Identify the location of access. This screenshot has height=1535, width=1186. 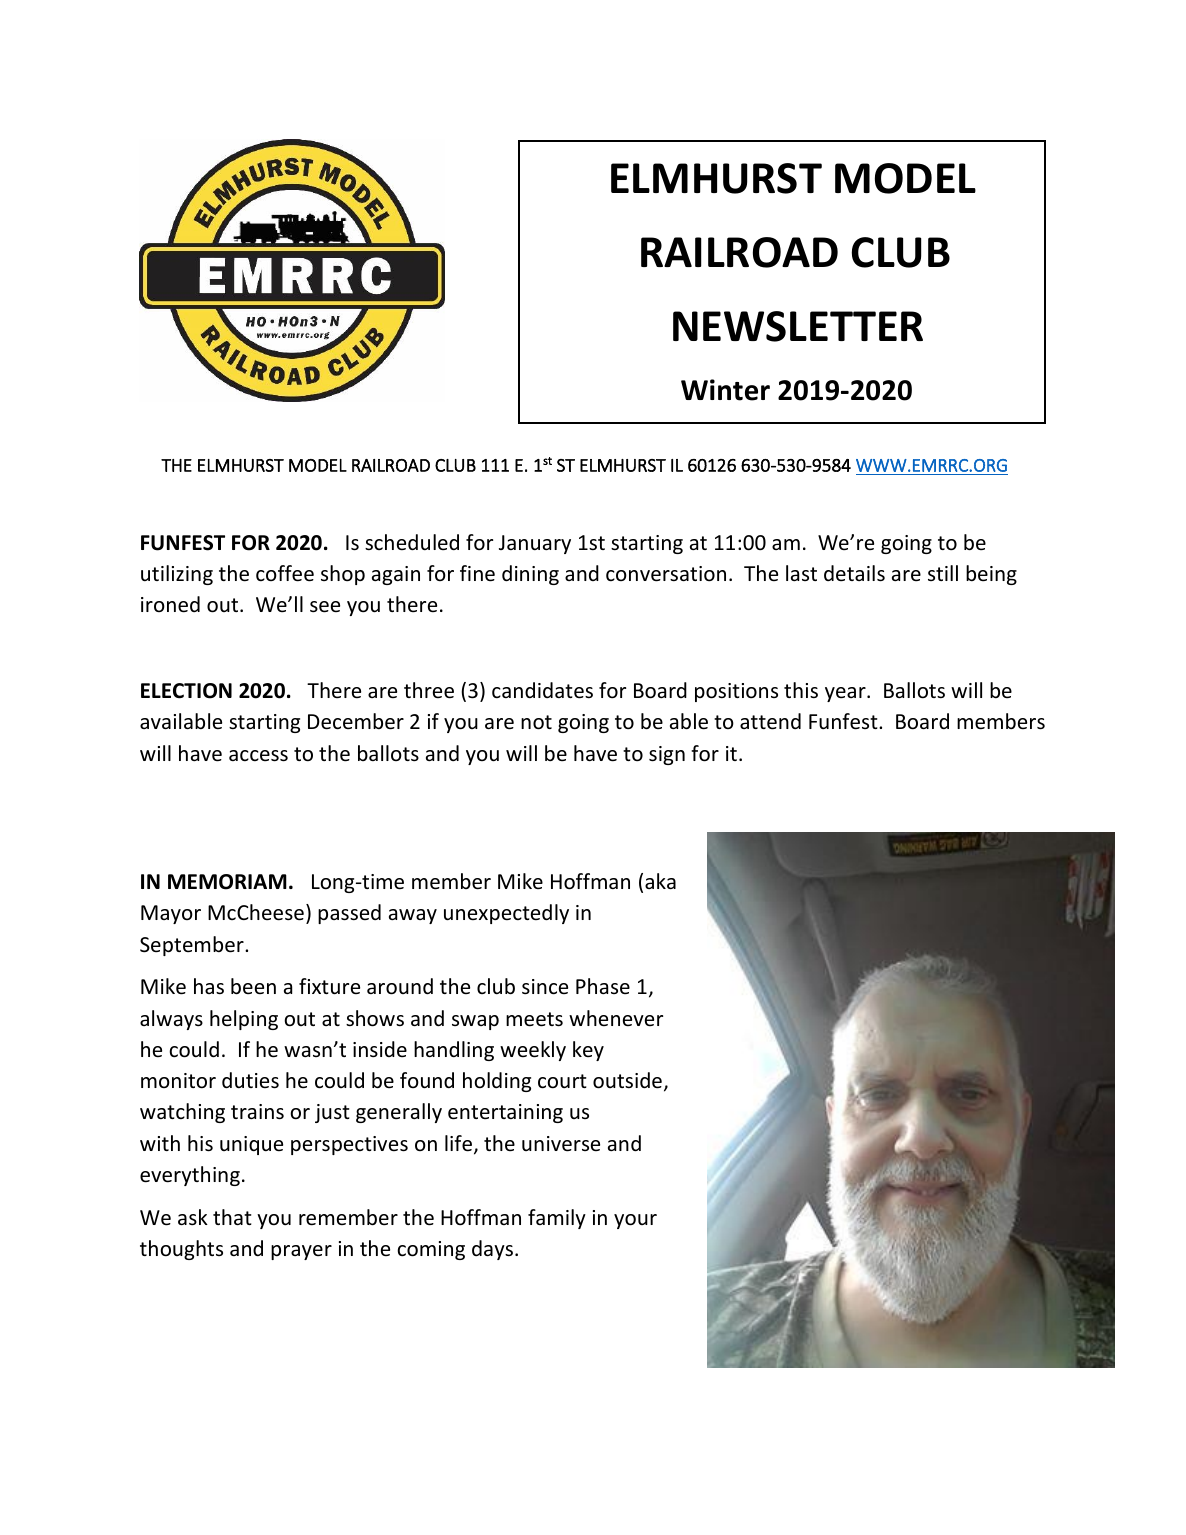
(258, 756).
